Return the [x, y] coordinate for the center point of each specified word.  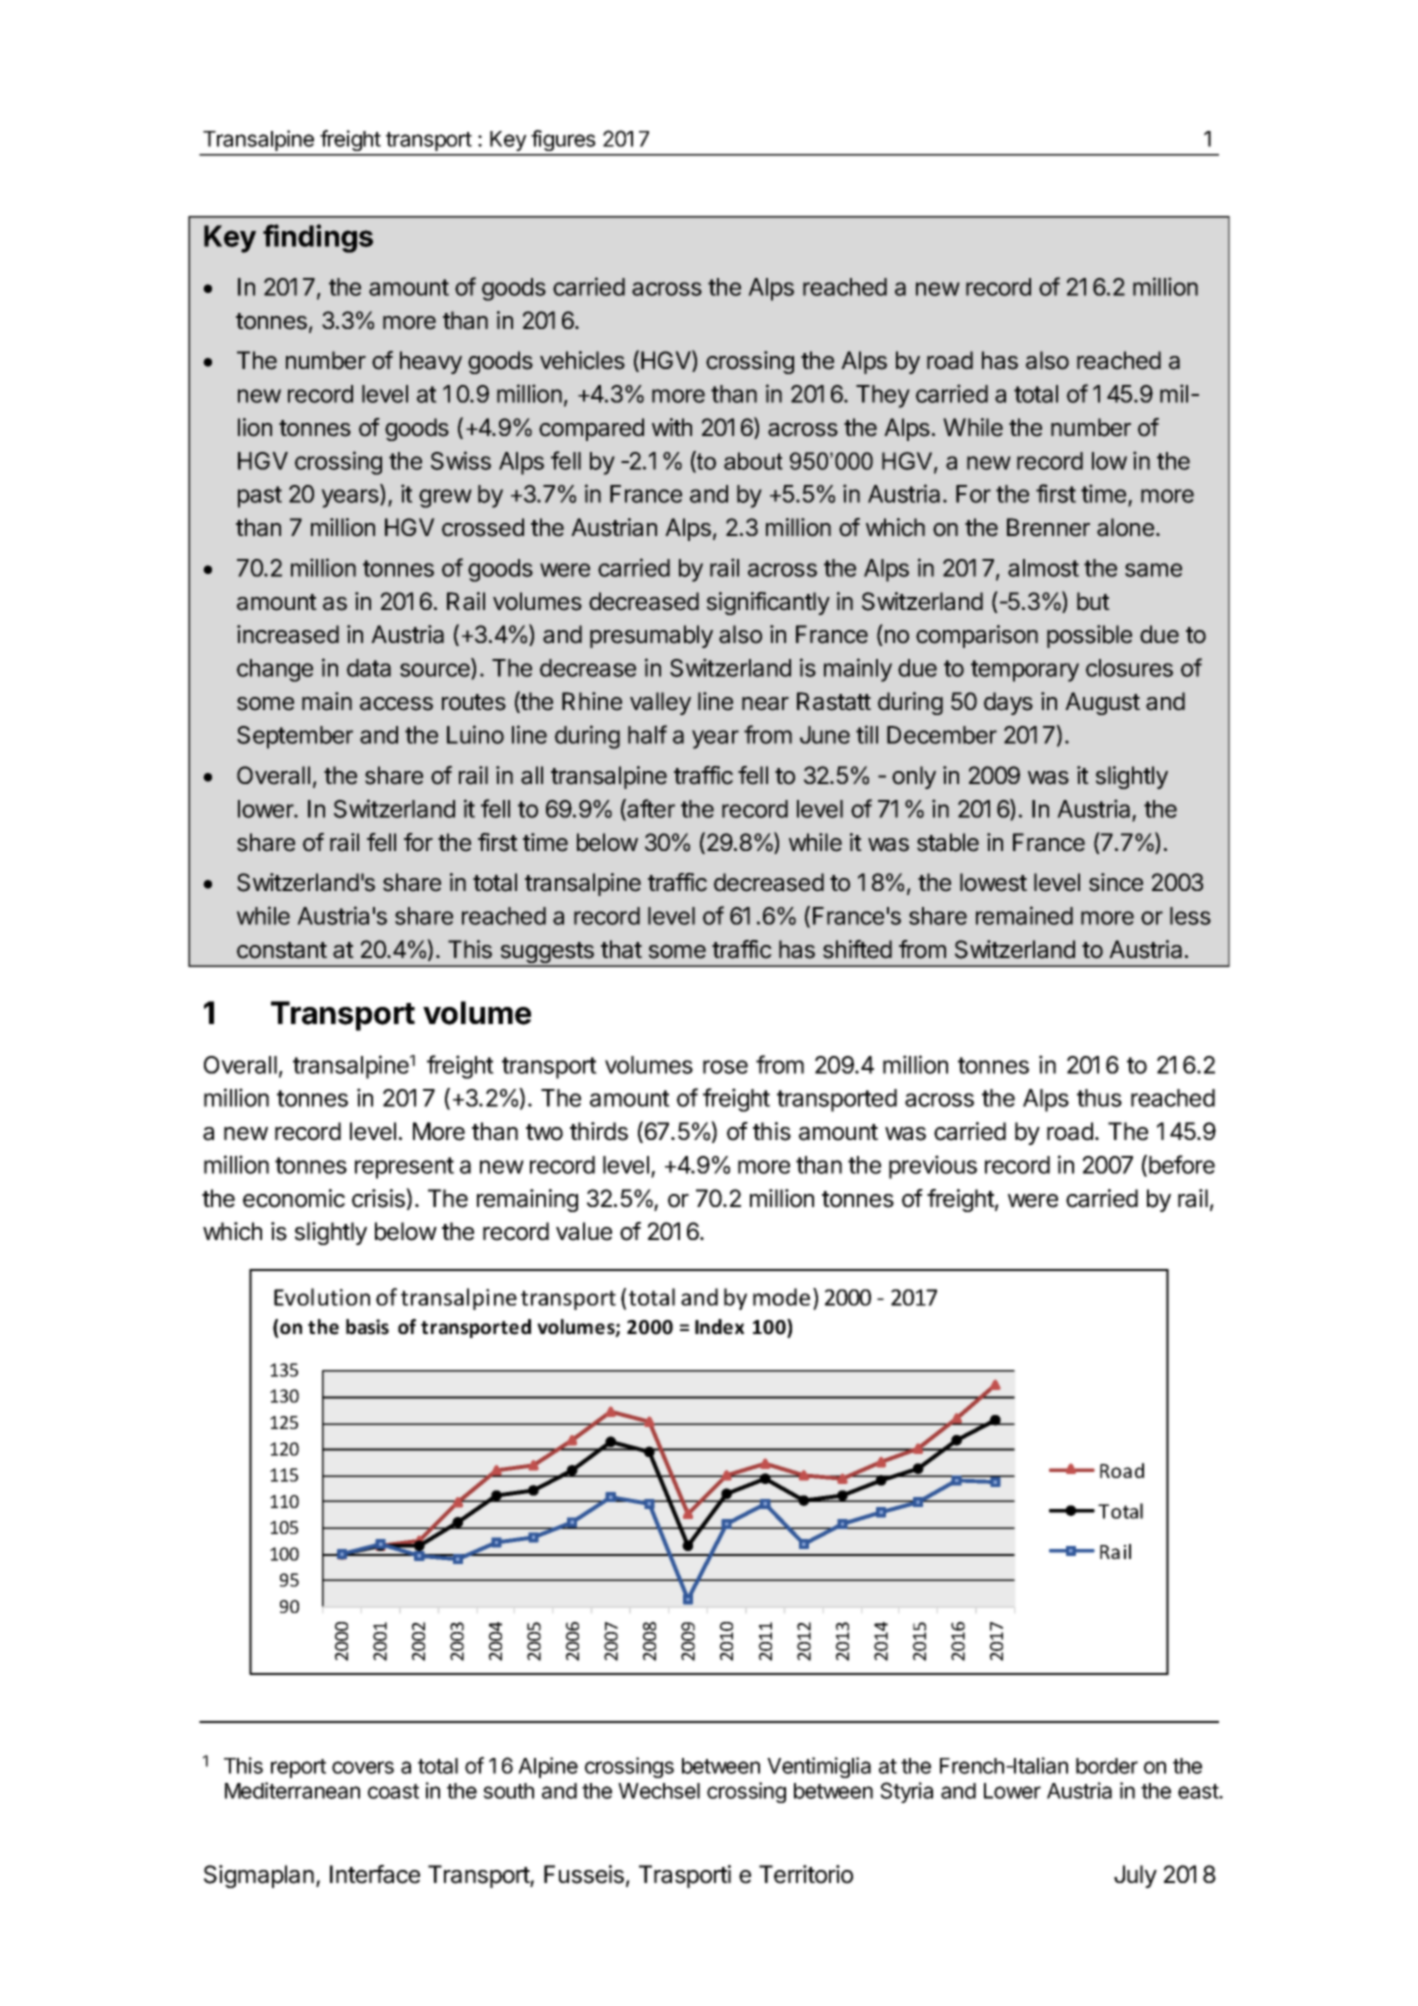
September [295, 737]
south [508, 1791]
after [650, 809]
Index [719, 1327]
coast [393, 1791]
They [883, 396]
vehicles [582, 360]
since [1116, 882]
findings [318, 238]
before [1182, 1164]
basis [367, 1327]
